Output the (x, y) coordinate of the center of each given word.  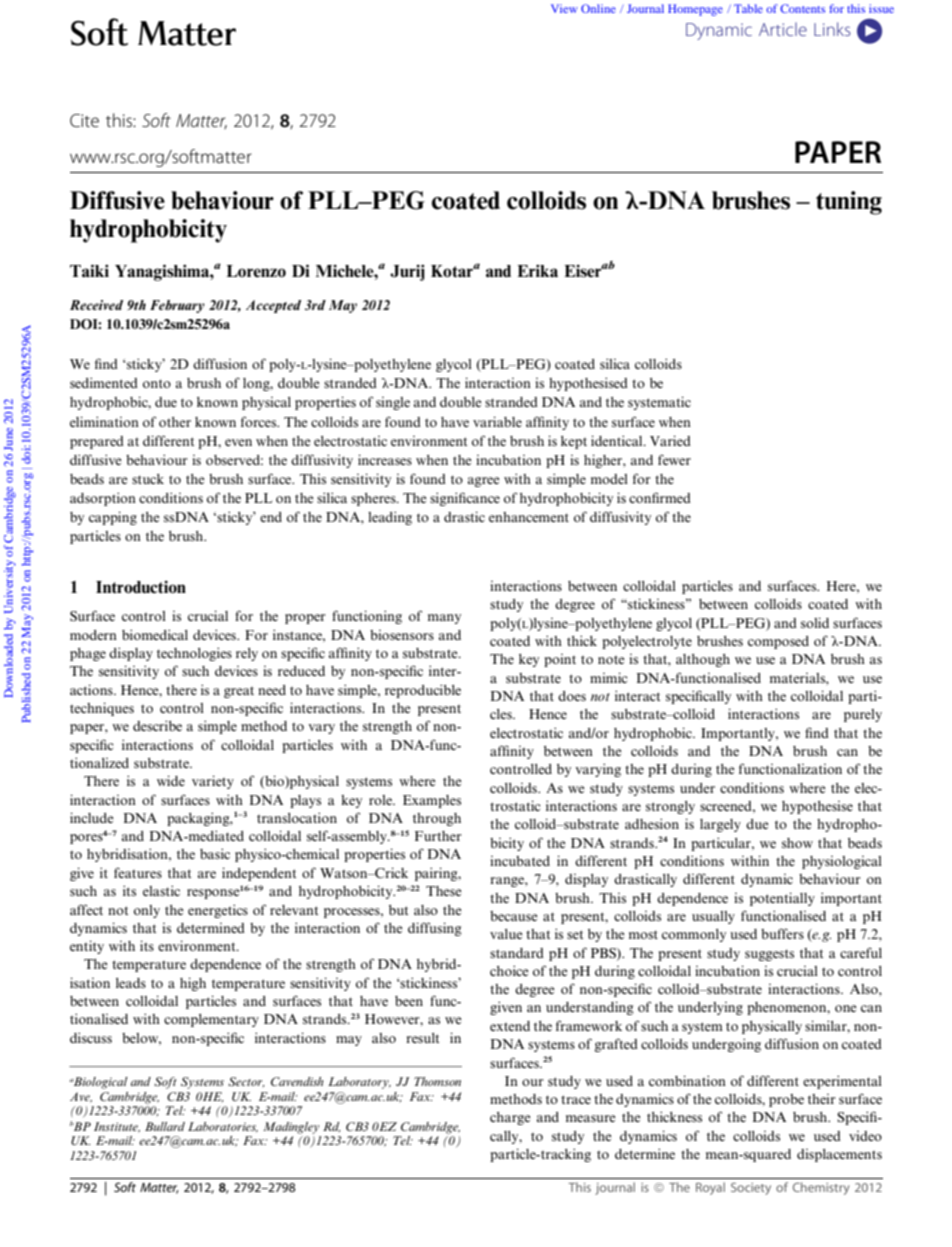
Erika (537, 270)
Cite (84, 120)
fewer (674, 459)
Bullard (165, 1126)
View (564, 8)
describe (157, 725)
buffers (782, 933)
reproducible (423, 691)
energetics (218, 911)
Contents (802, 8)
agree (484, 482)
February (177, 306)
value (506, 934)
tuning (849, 203)
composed (778, 642)
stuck (148, 479)
